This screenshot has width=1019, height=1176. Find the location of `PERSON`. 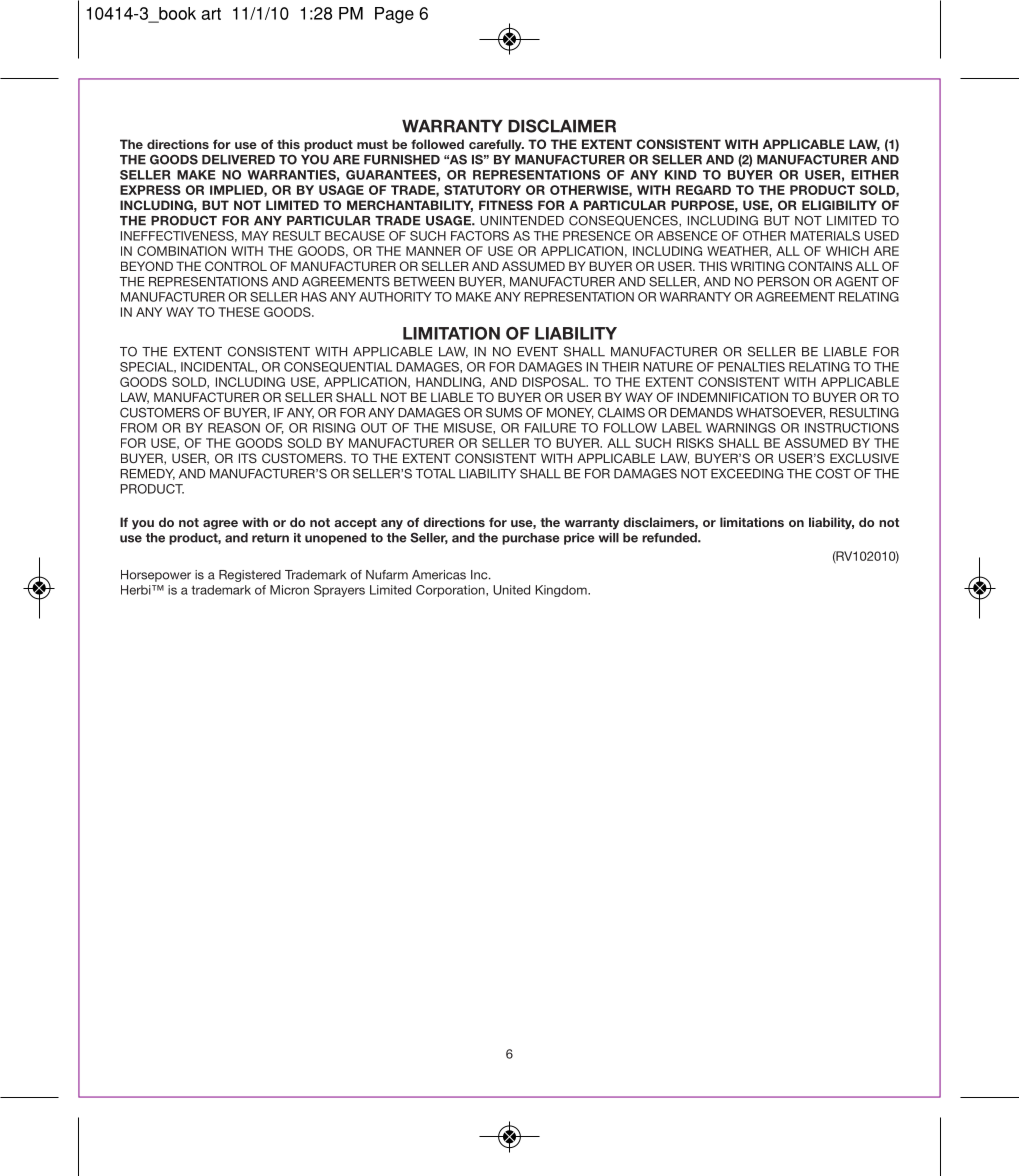

PERSON is located at coordinates (783, 281).
